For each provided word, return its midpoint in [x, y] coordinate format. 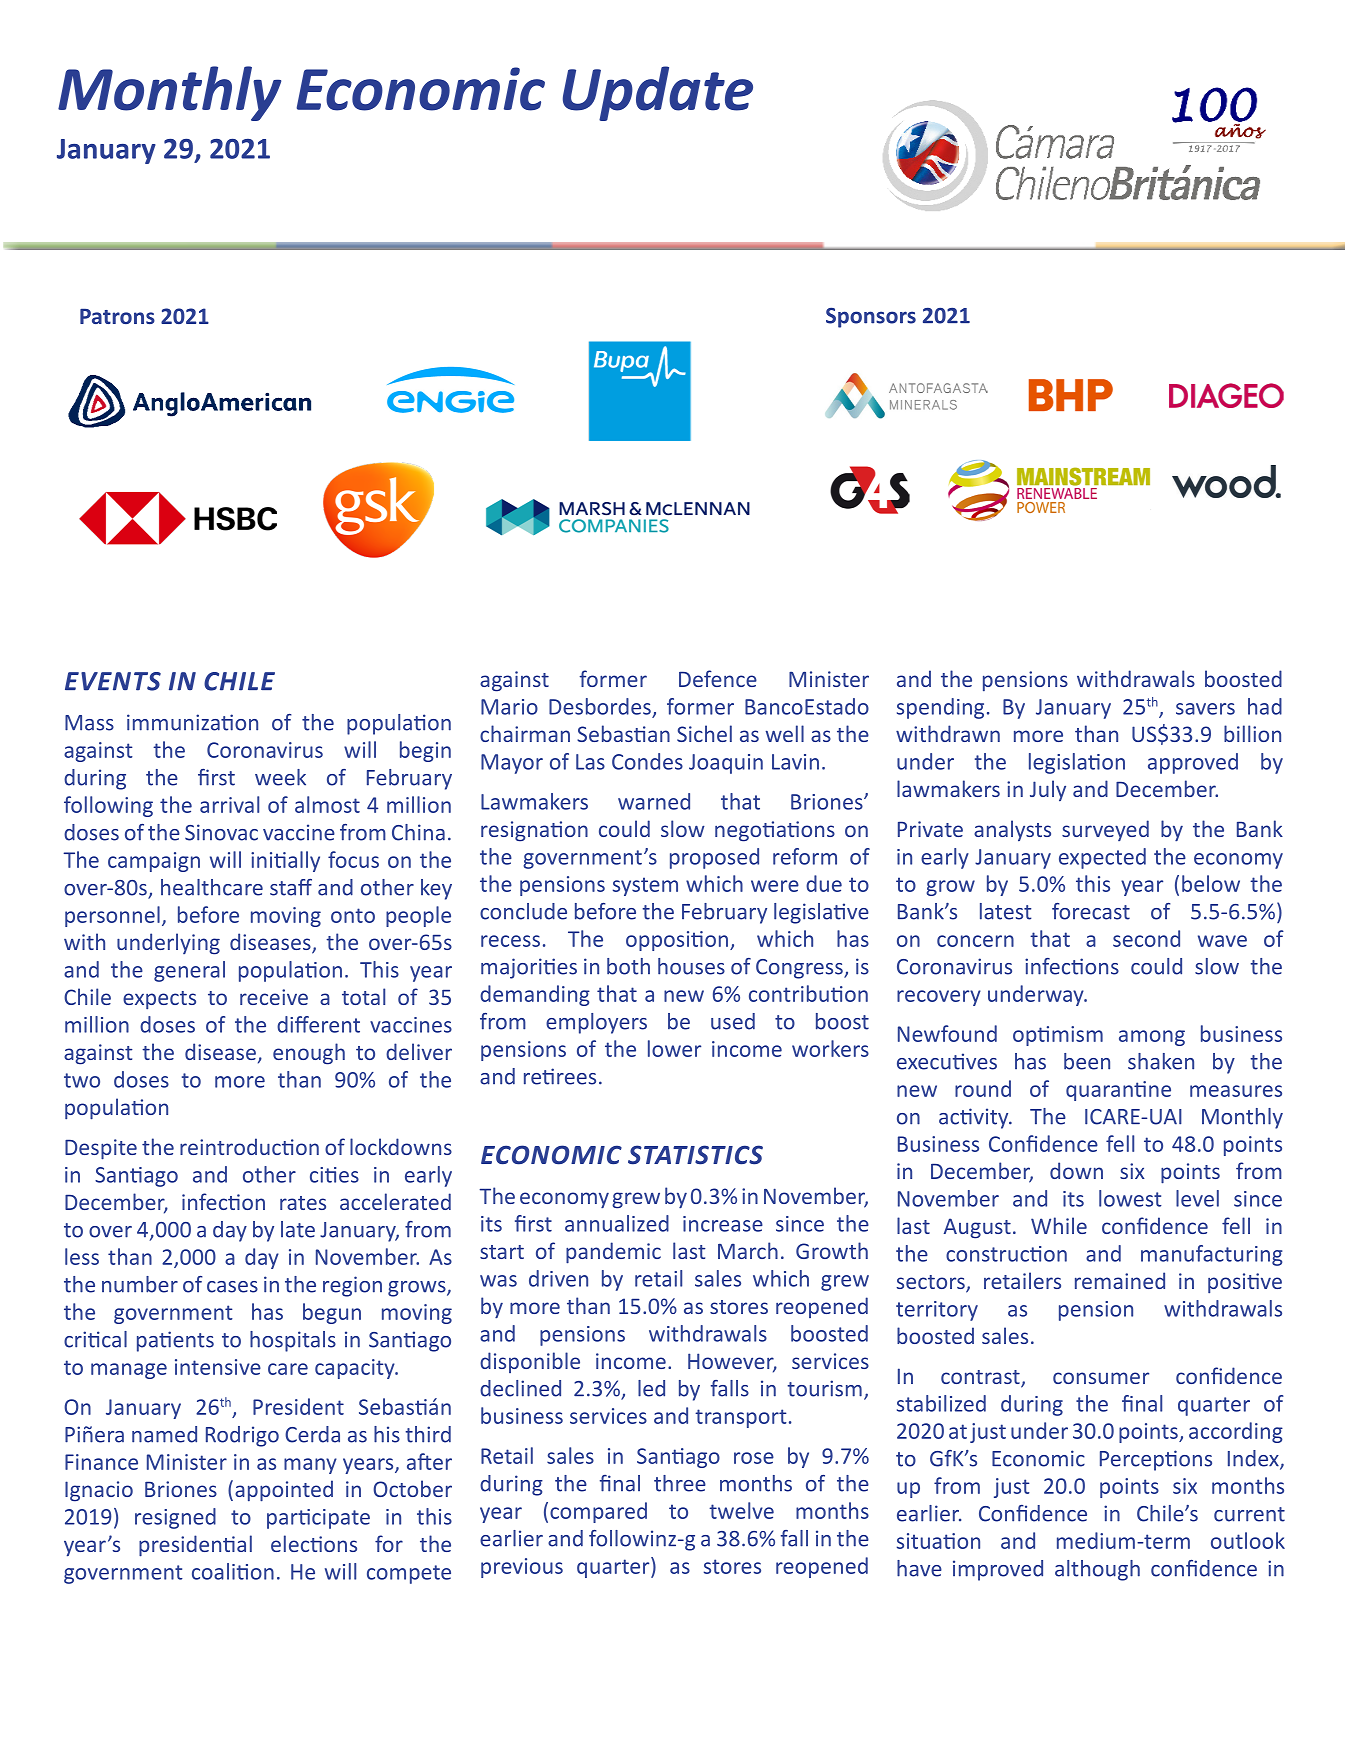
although [1097, 1570]
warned [654, 801]
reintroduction [249, 1146]
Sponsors [871, 318]
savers [1205, 709]
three [680, 1483]
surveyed [1105, 830]
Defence [718, 678]
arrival [229, 804]
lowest [1130, 1198]
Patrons [117, 316]
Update [658, 93]
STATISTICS [695, 1155]
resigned [175, 1518]
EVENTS [113, 681]
